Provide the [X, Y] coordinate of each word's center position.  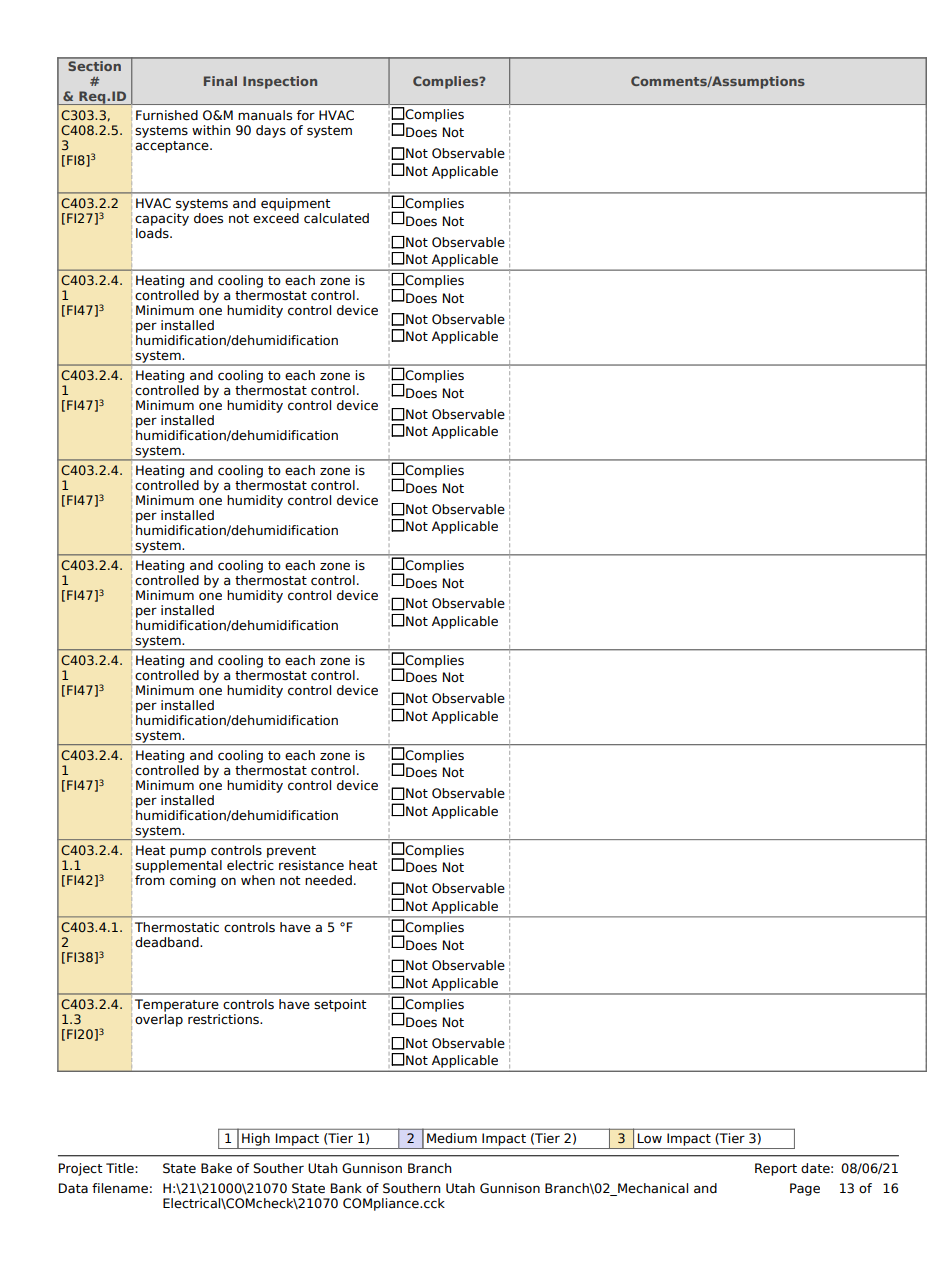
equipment [295, 204]
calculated [336, 218]
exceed [276, 218]
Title [121, 1168]
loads [153, 233]
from [150, 879]
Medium [452, 1138]
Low [650, 1138]
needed [328, 880]
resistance [311, 865]
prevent [291, 852]
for [306, 115]
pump [188, 852]
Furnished [167, 115]
